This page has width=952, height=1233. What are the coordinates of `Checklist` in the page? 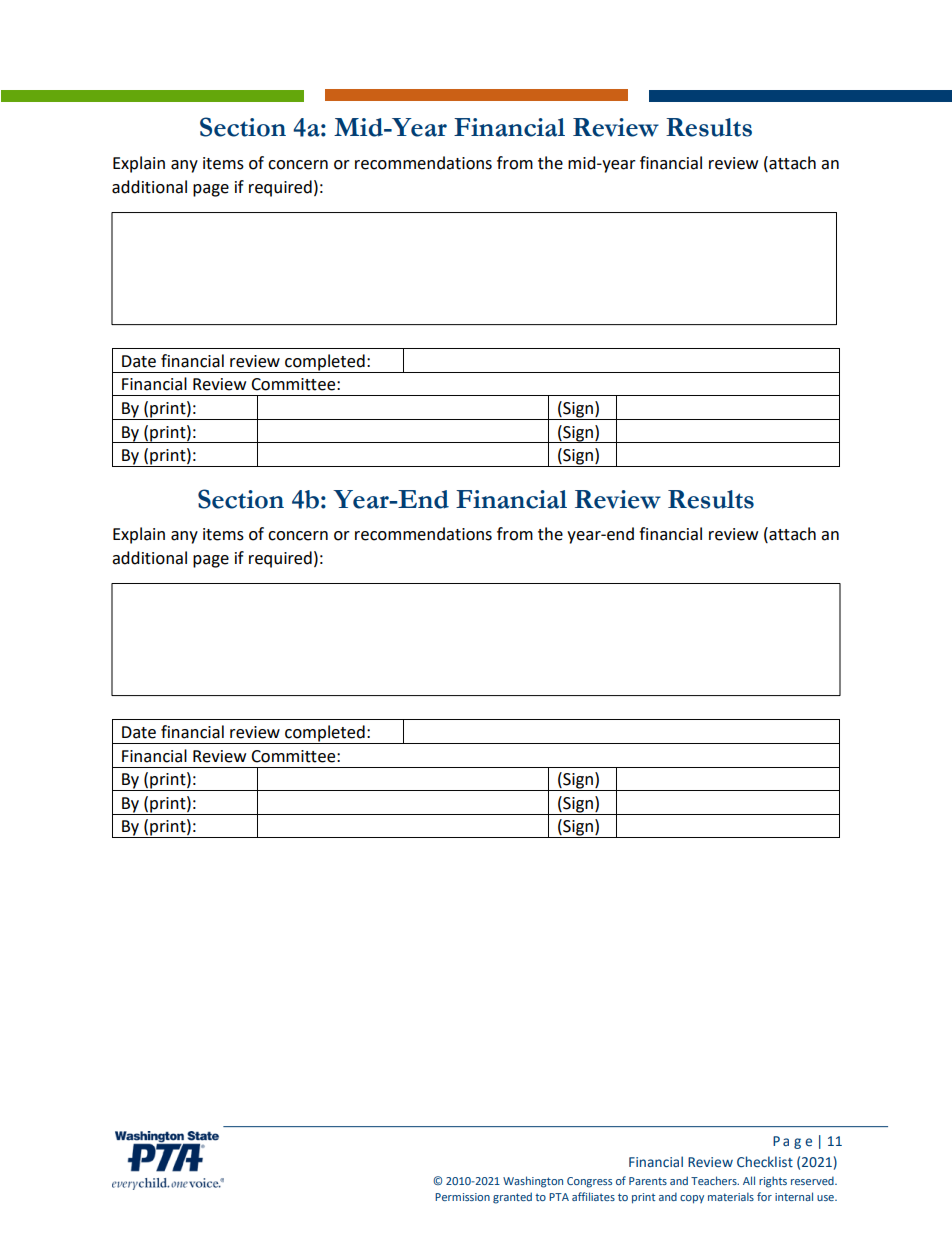 It's located at (765, 1162).
